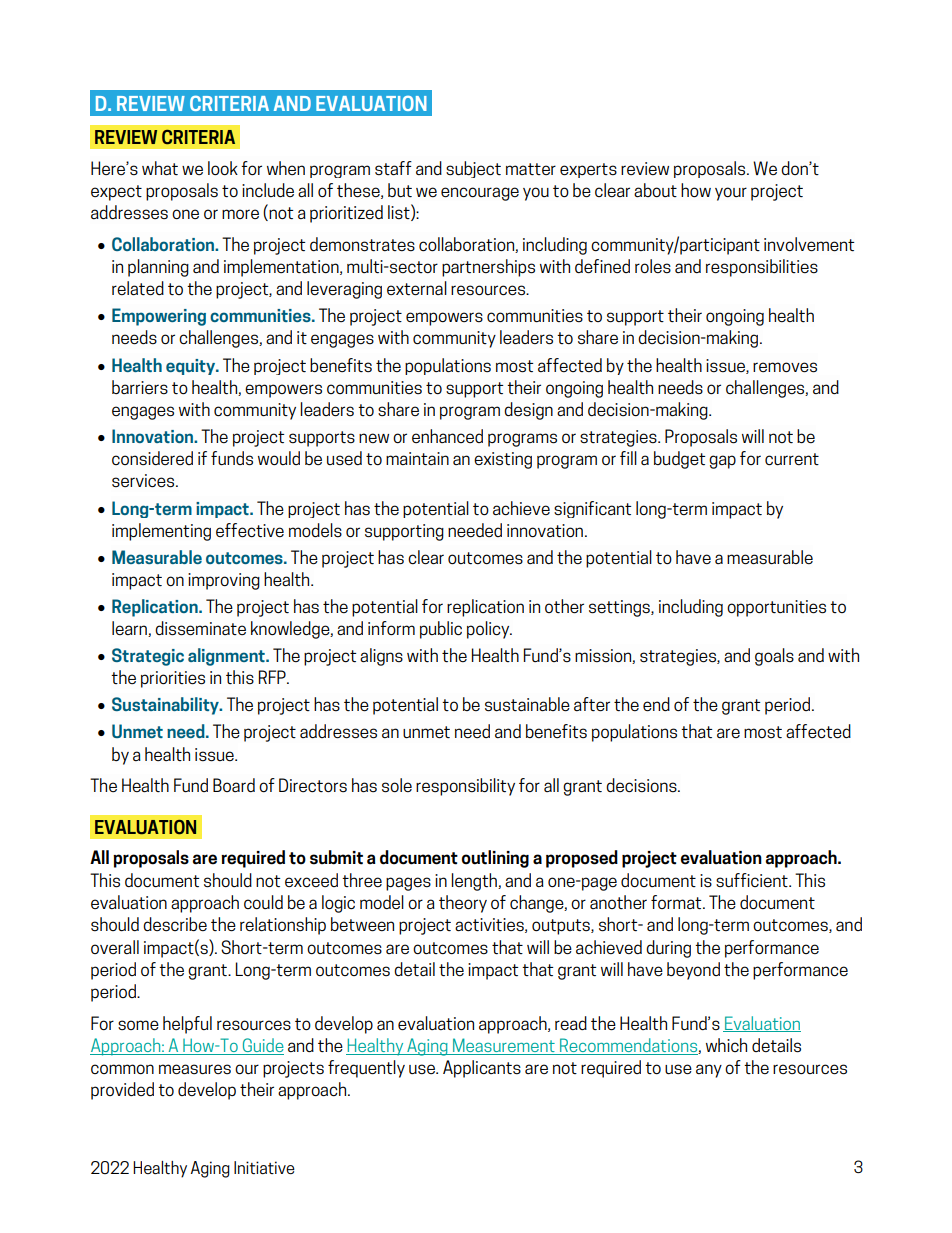  I want to click on public, so click(441, 630).
